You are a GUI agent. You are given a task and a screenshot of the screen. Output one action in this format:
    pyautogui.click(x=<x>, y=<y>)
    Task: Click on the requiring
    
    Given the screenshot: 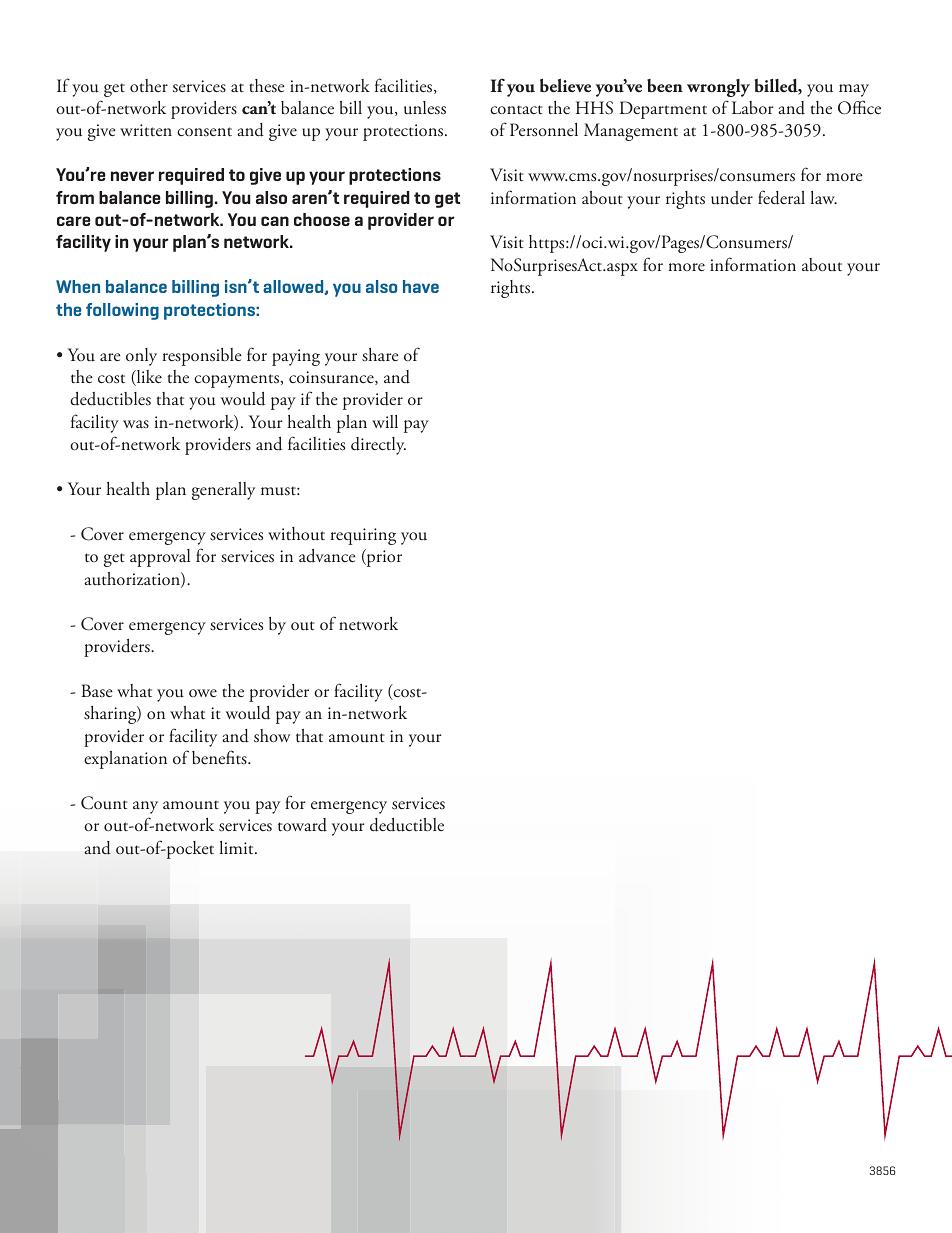 What is the action you would take?
    pyautogui.click(x=363, y=536)
